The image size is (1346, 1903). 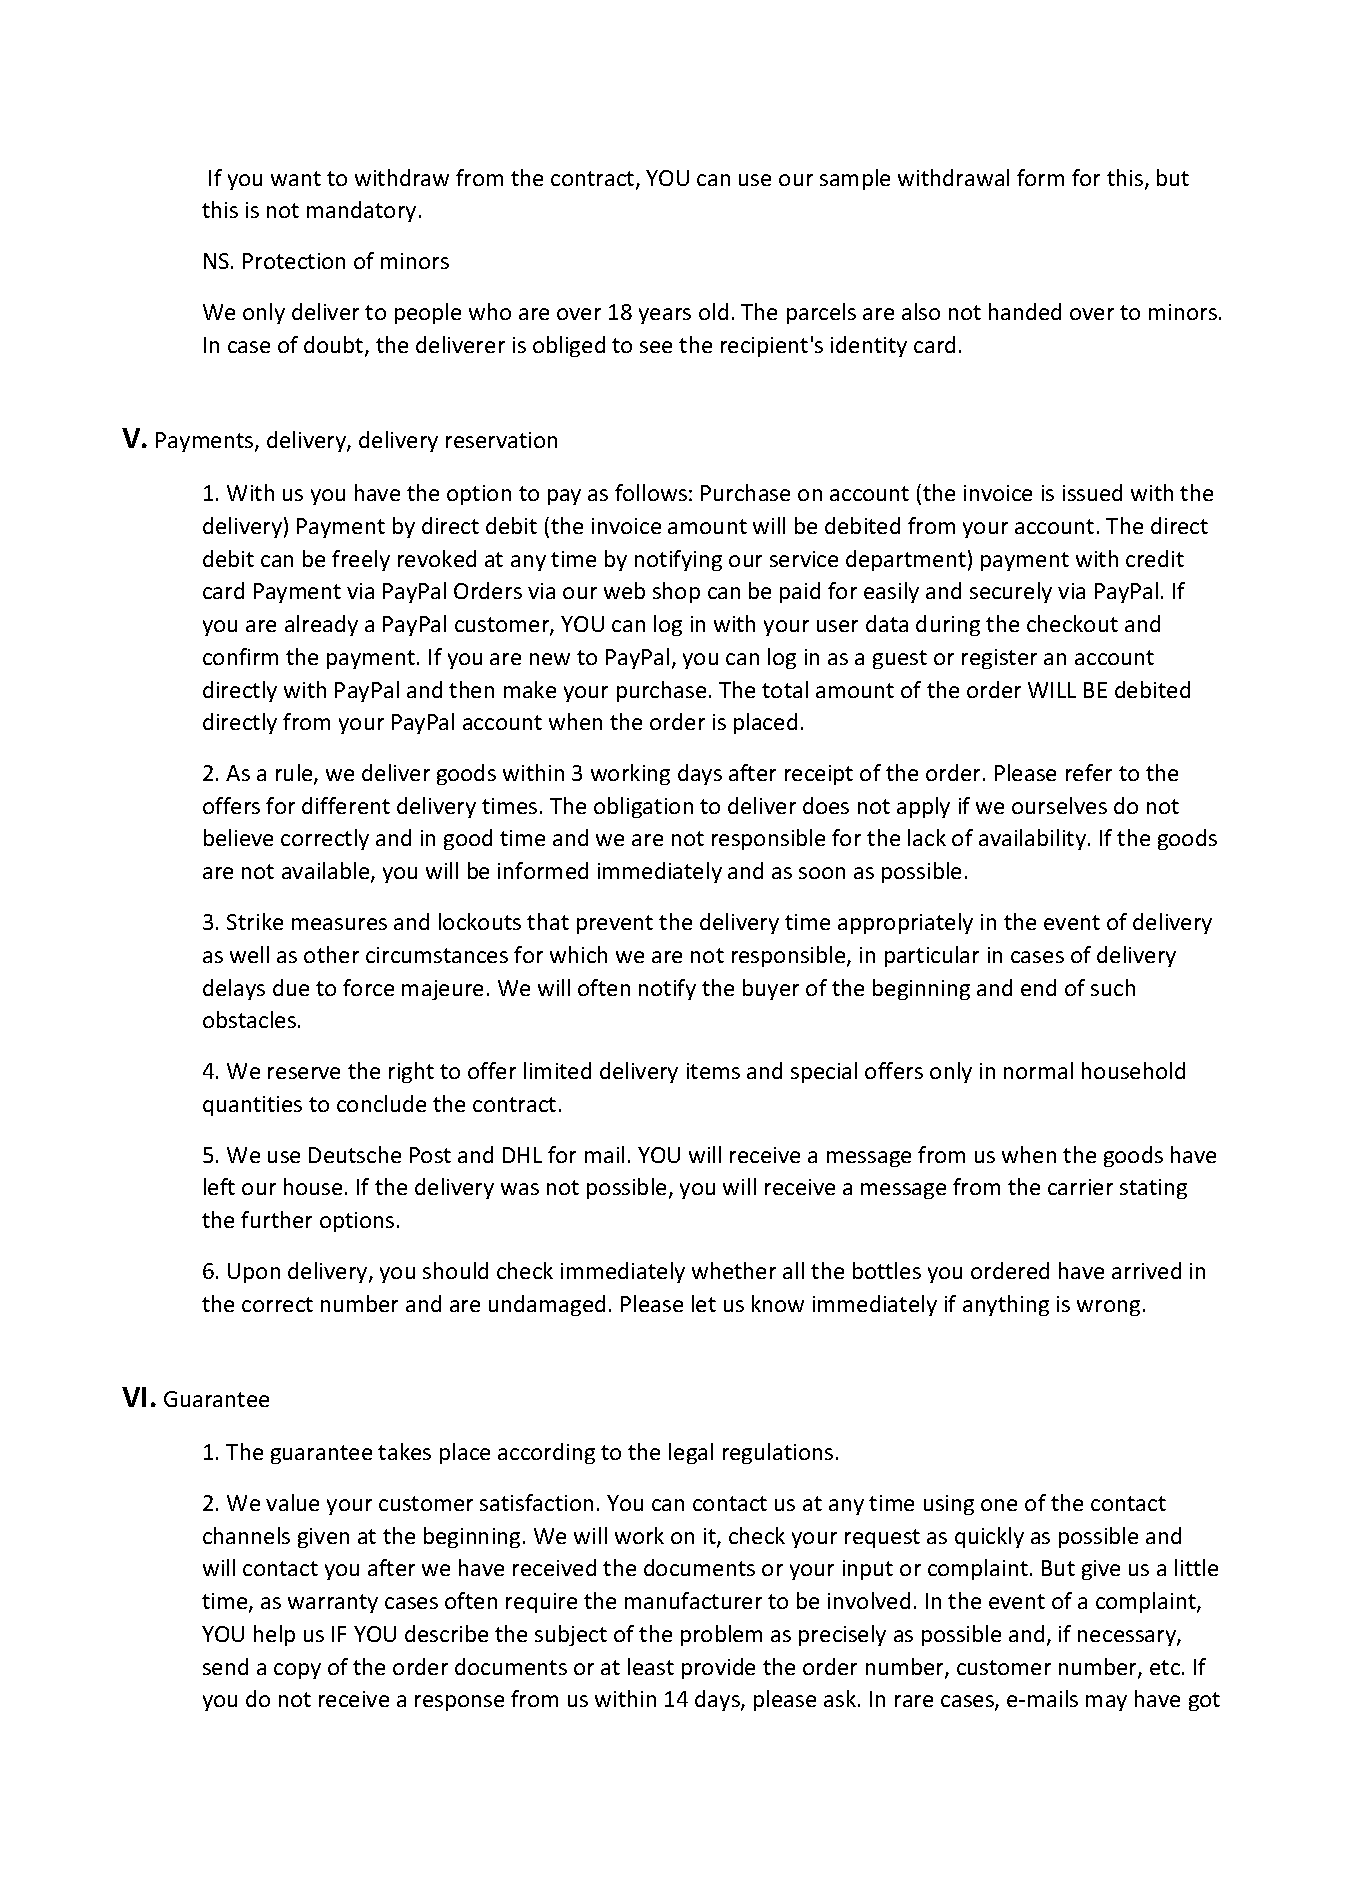 What do you see at coordinates (361, 211) in the page?
I see `mandatory` at bounding box center [361, 211].
